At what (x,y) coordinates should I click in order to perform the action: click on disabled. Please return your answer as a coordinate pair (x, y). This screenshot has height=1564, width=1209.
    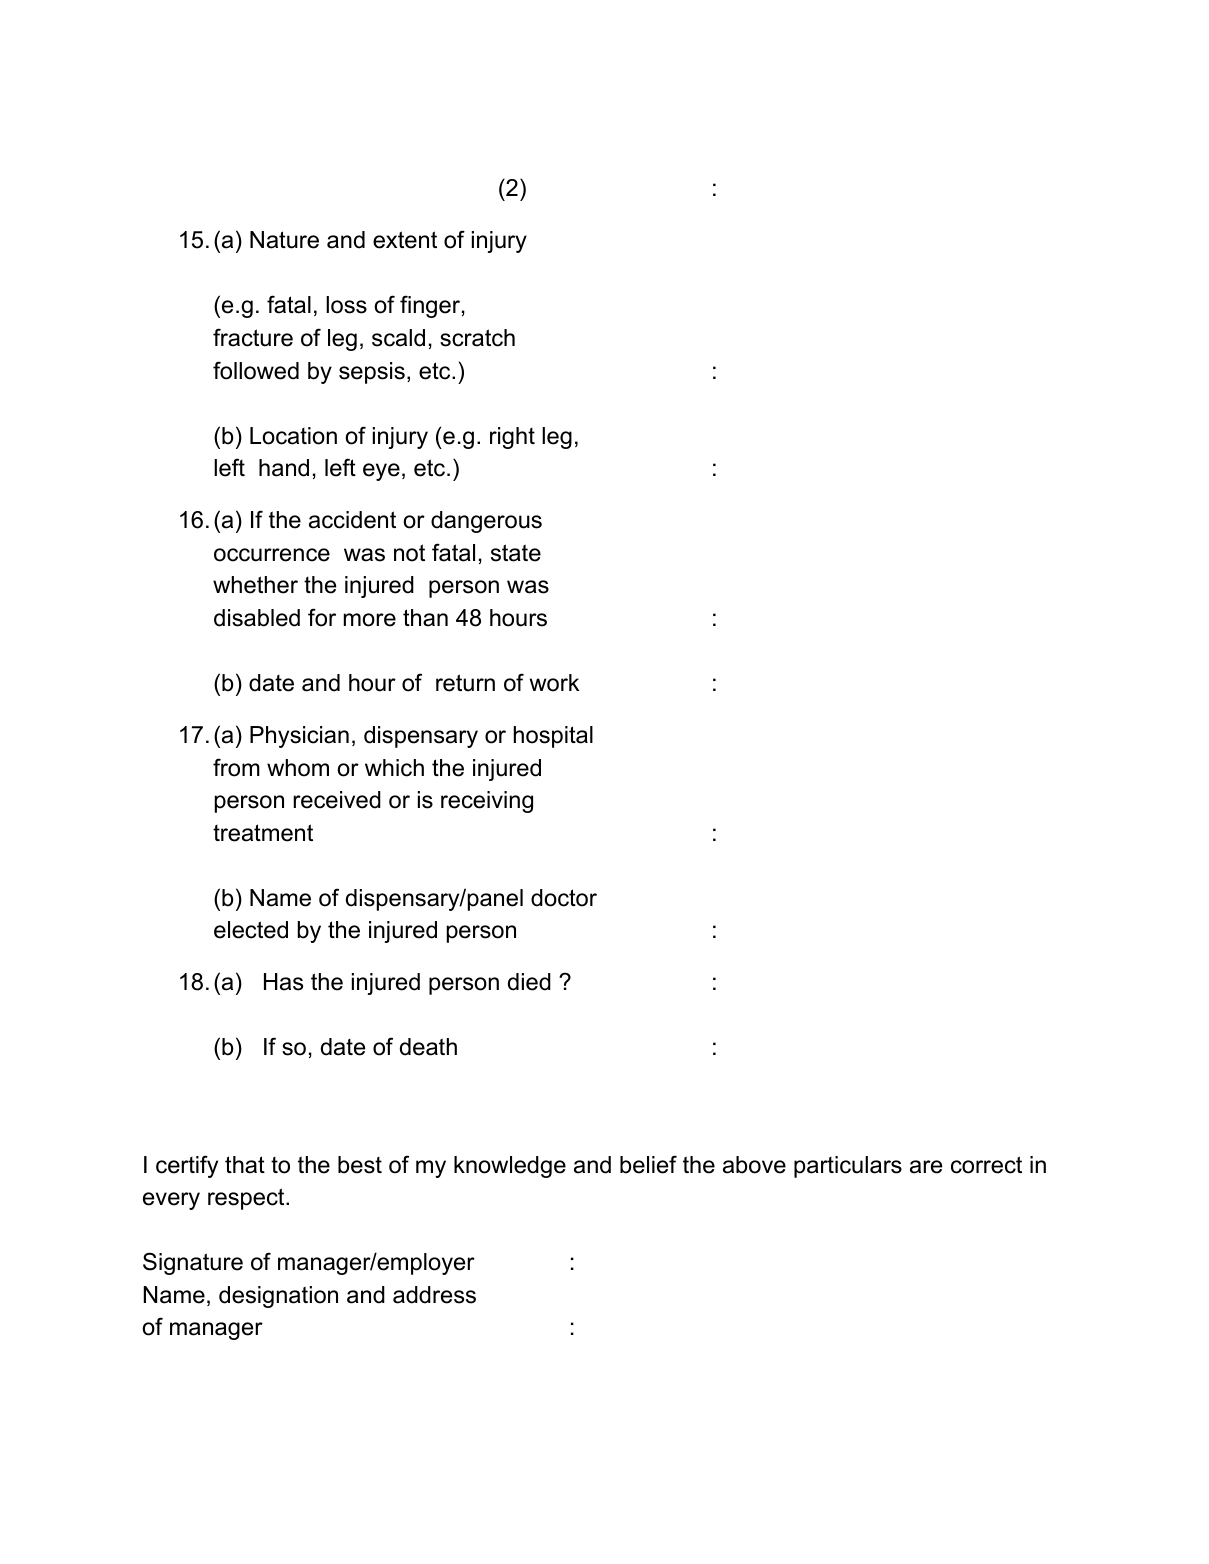
    Looking at the image, I should click on (257, 618).
